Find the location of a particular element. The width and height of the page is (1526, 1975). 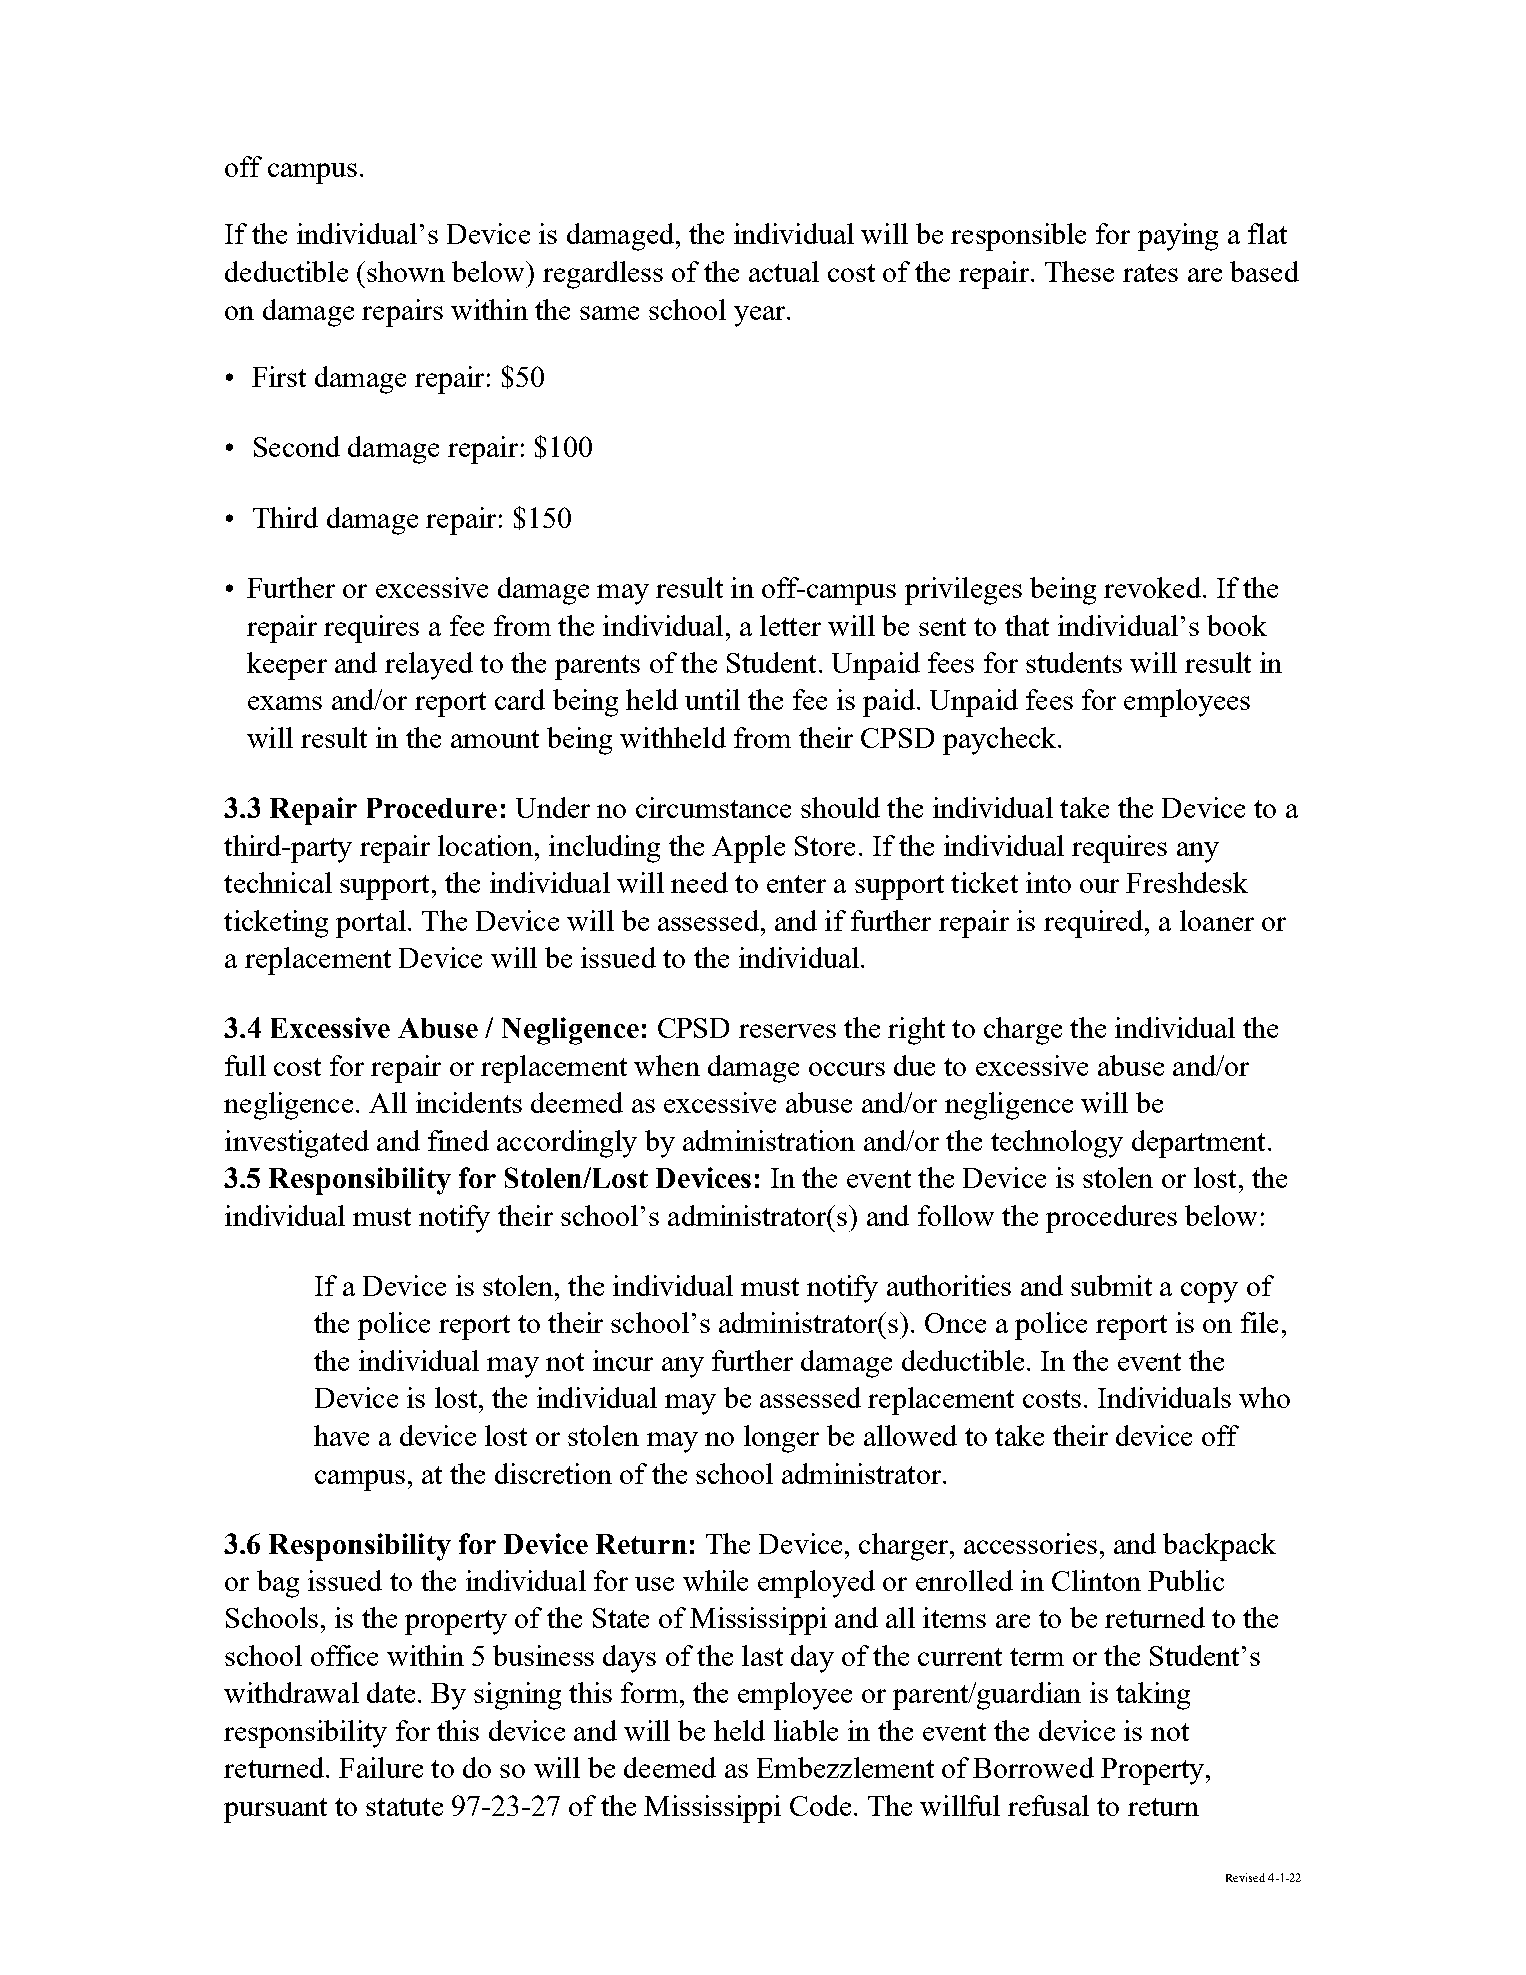

refusal is located at coordinates (1048, 1805).
